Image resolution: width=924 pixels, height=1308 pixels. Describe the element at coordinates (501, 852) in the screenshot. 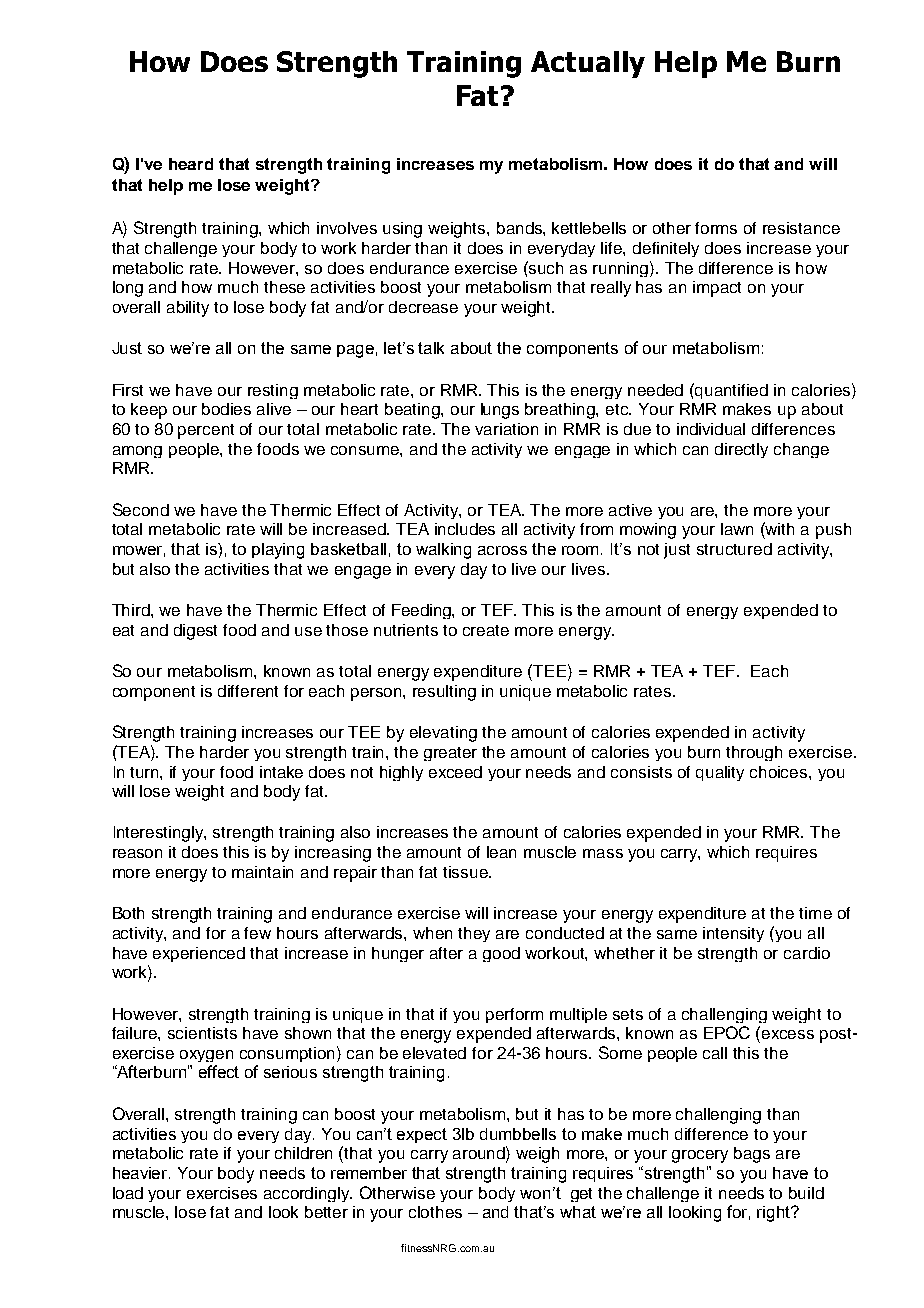

I see `lean` at that location.
